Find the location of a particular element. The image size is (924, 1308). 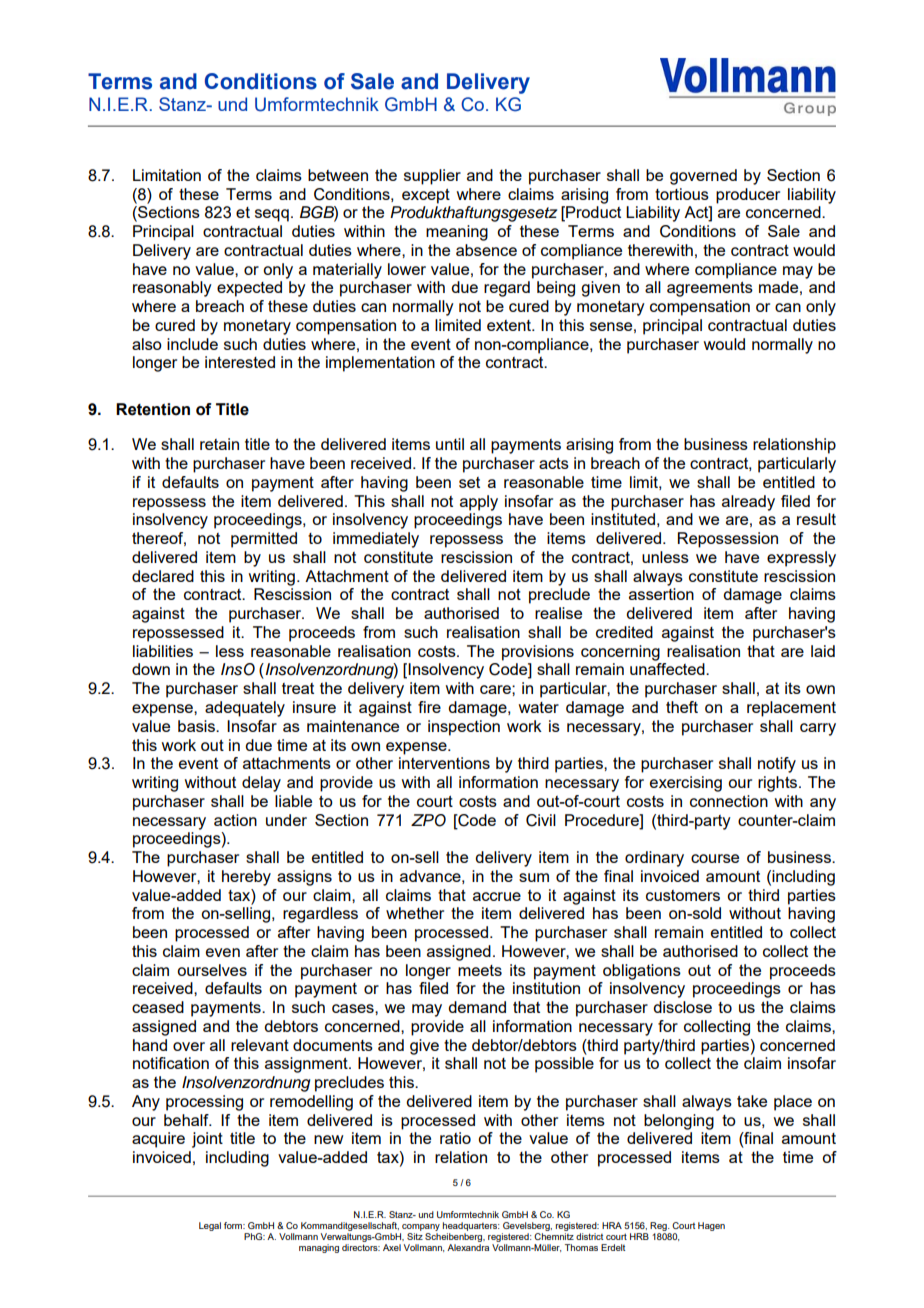

expected is located at coordinates (249, 289).
